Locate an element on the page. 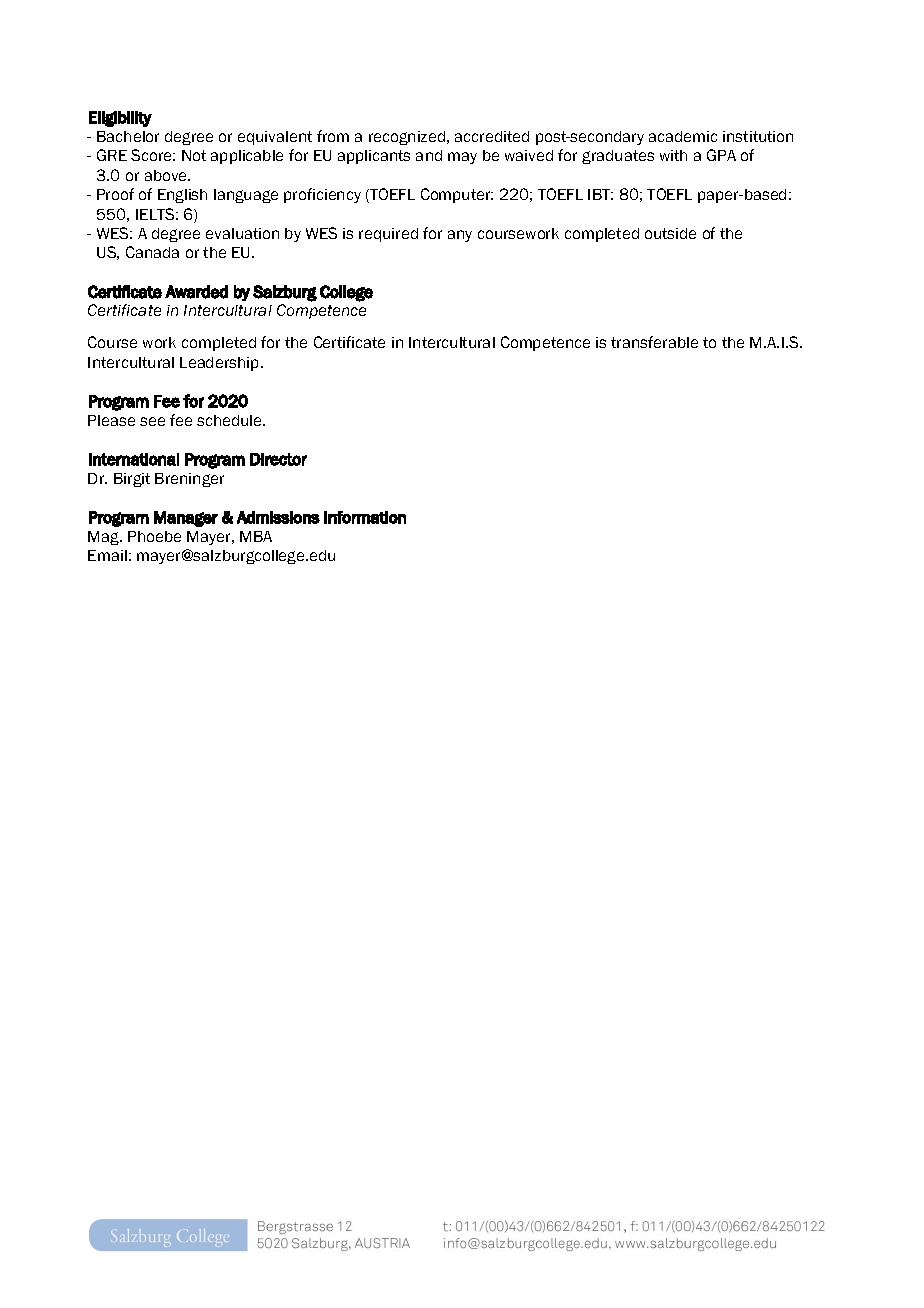 Image resolution: width=924 pixels, height=1308 pixels. recognized is located at coordinates (407, 138).
